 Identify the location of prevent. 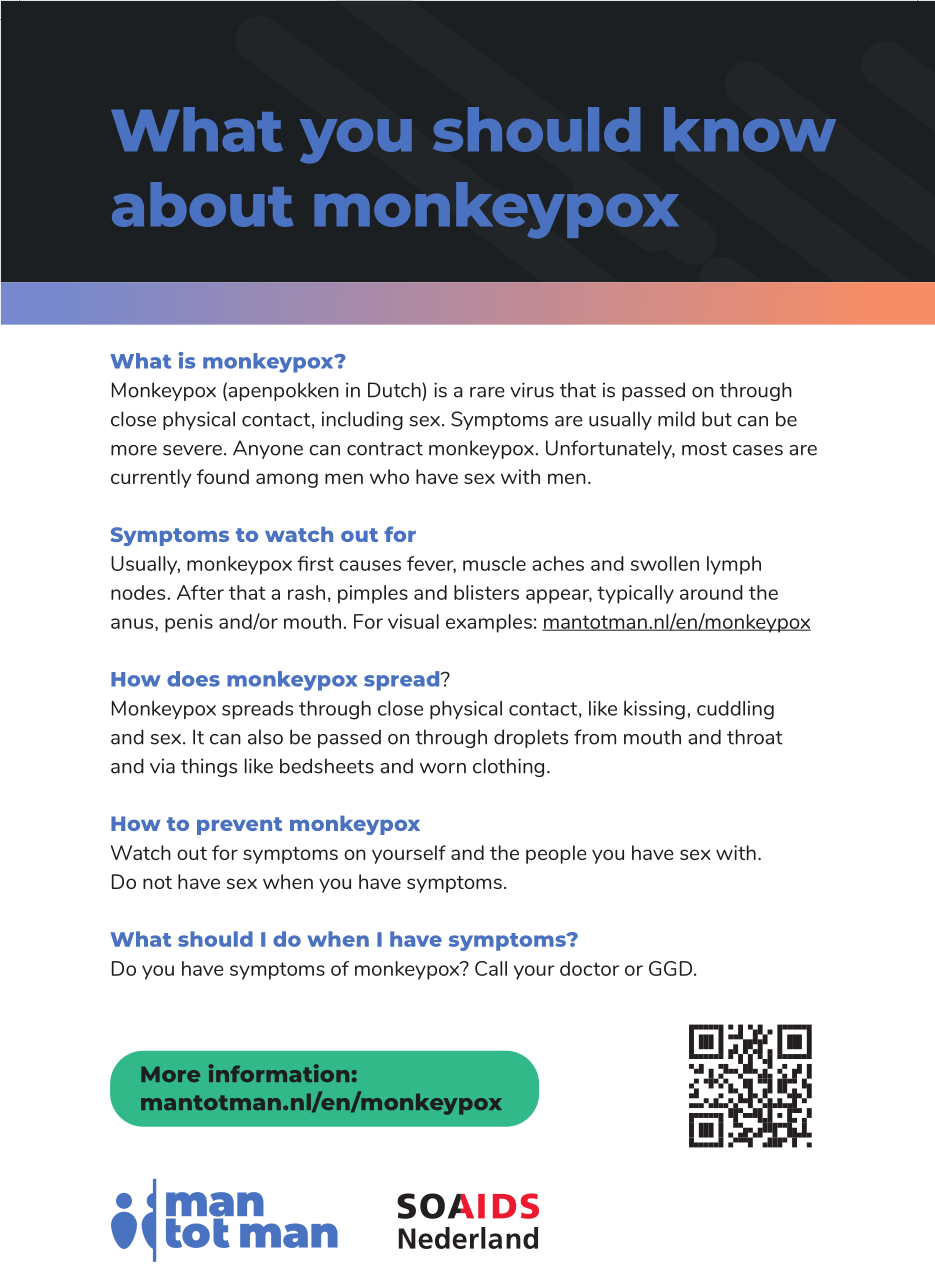
(239, 826).
